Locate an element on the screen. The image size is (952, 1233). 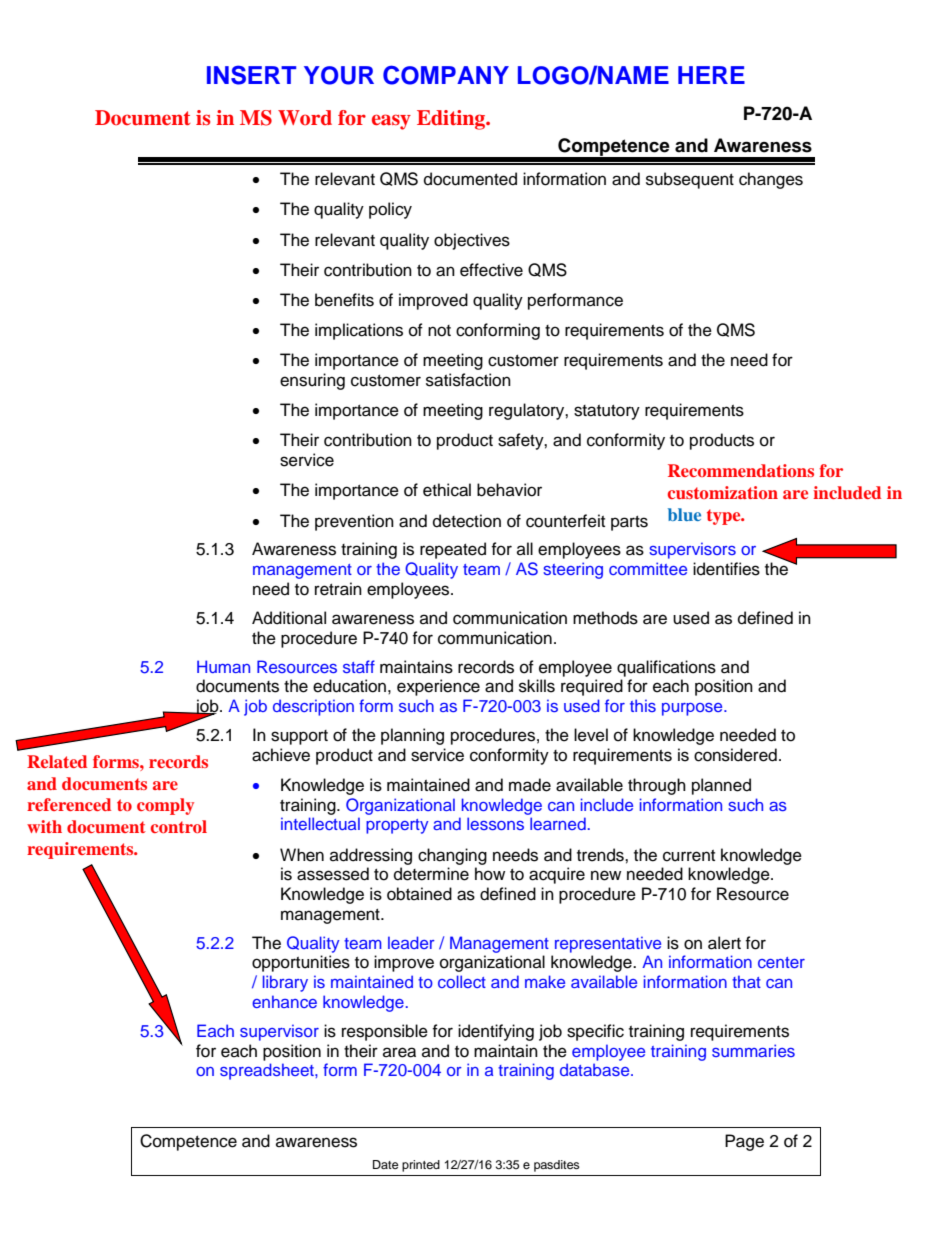
printed is located at coordinates (421, 1166).
